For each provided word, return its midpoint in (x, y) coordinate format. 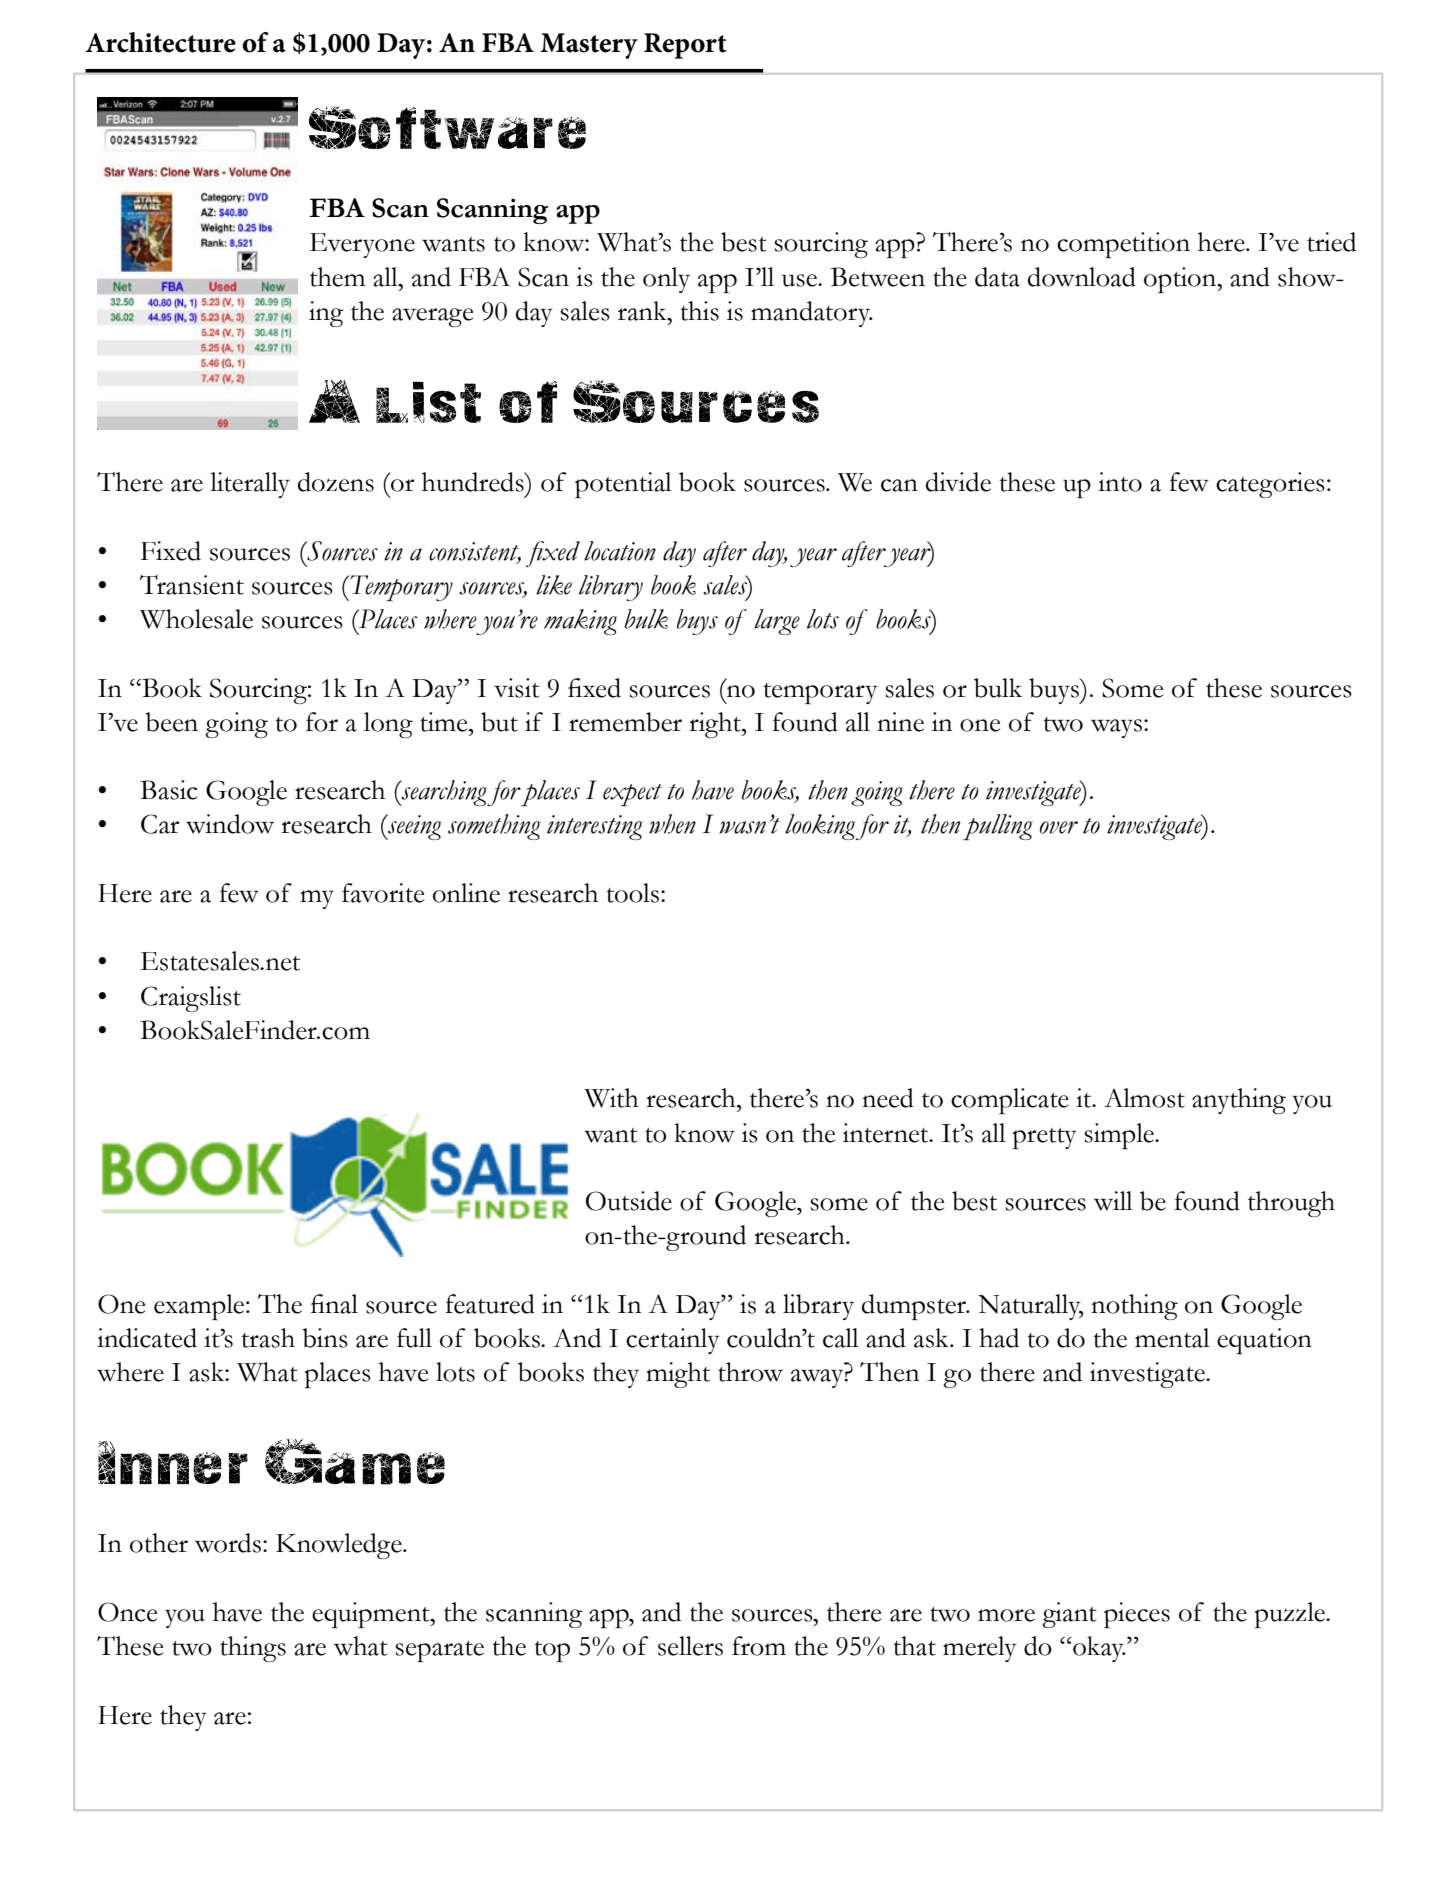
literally (250, 485)
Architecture (160, 42)
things (253, 1649)
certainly (673, 1341)
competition (1123, 245)
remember (625, 722)
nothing (1134, 1307)
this (699, 311)
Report (685, 46)
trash (268, 1338)
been (171, 722)
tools (632, 893)
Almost (1144, 1098)
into (1120, 482)
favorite (383, 893)
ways (1116, 728)
